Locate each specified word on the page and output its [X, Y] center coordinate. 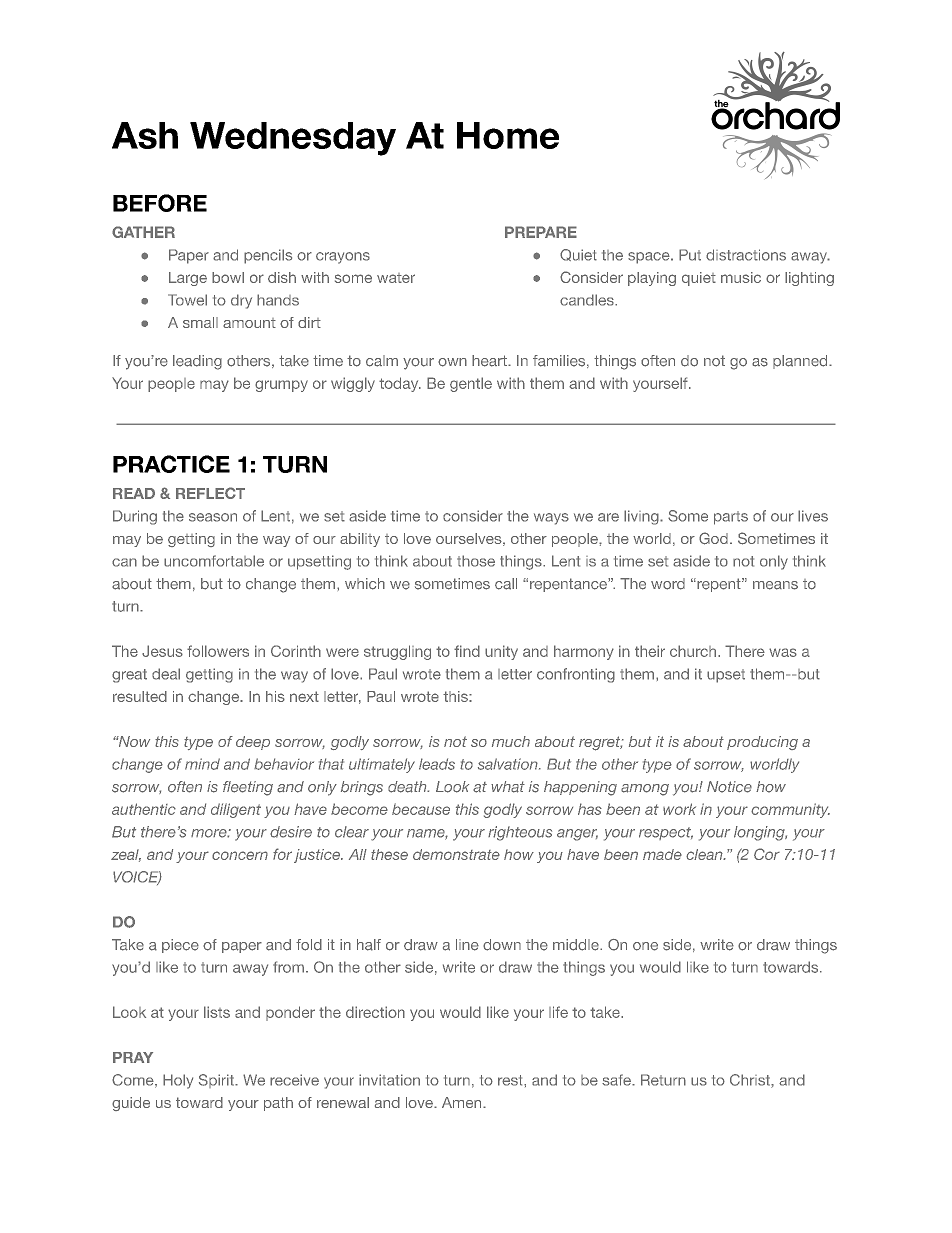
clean [705, 854]
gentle [471, 384]
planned [801, 362]
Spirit [217, 1081]
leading [197, 362]
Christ [751, 1081]
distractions [746, 255]
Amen [463, 1102]
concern [240, 855]
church [693, 651]
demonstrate [456, 854]
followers [218, 651]
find [467, 651]
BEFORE [160, 203]
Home [508, 135]
